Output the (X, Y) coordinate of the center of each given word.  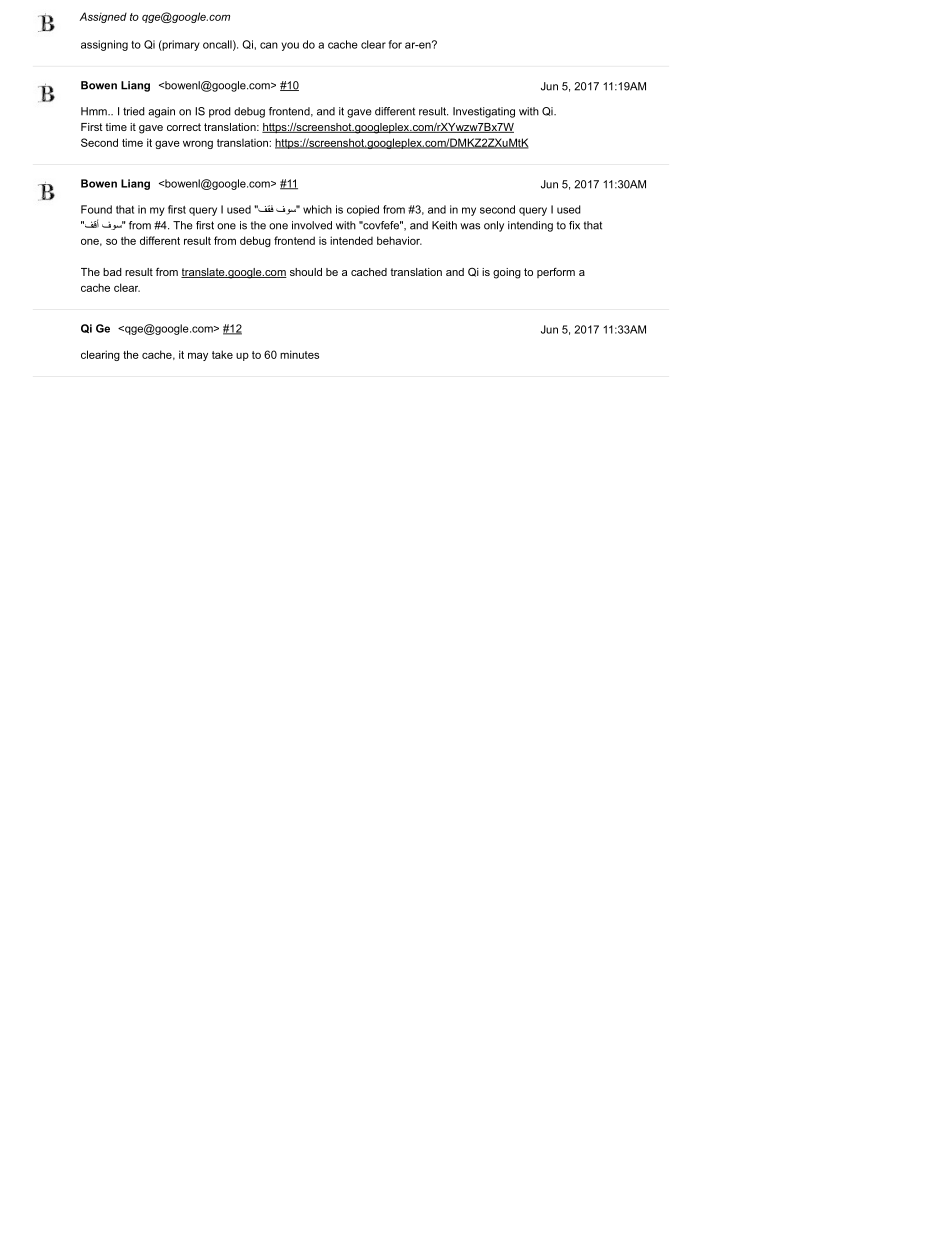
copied (363, 210)
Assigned (103, 17)
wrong (198, 145)
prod (220, 112)
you (290, 46)
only (494, 226)
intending (530, 226)
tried (134, 111)
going (507, 273)
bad (112, 272)
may (198, 356)
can (269, 45)
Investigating (484, 112)
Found (96, 209)
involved (312, 225)
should (306, 272)
